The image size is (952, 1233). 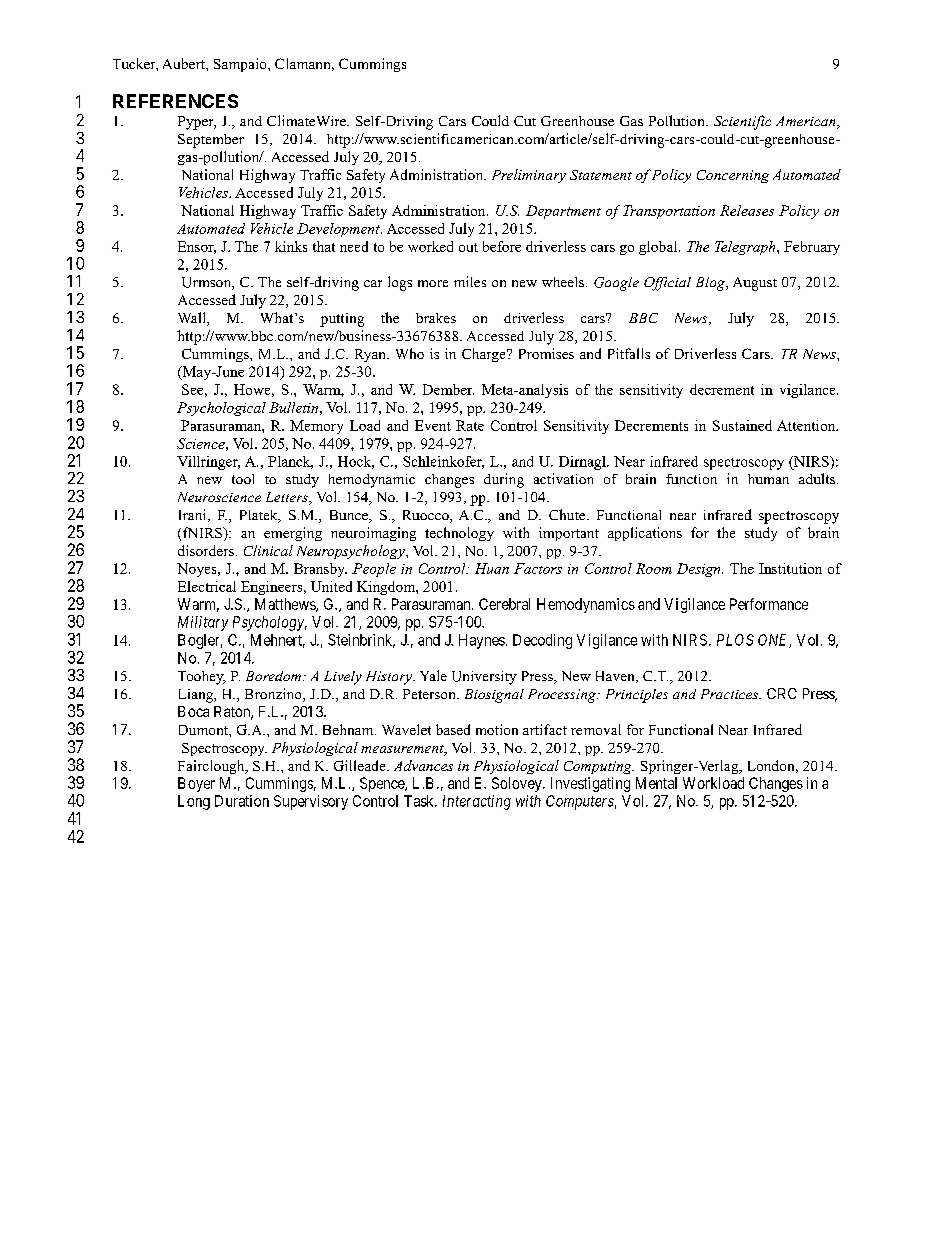 I want to click on Psychological, so click(x=221, y=409).
